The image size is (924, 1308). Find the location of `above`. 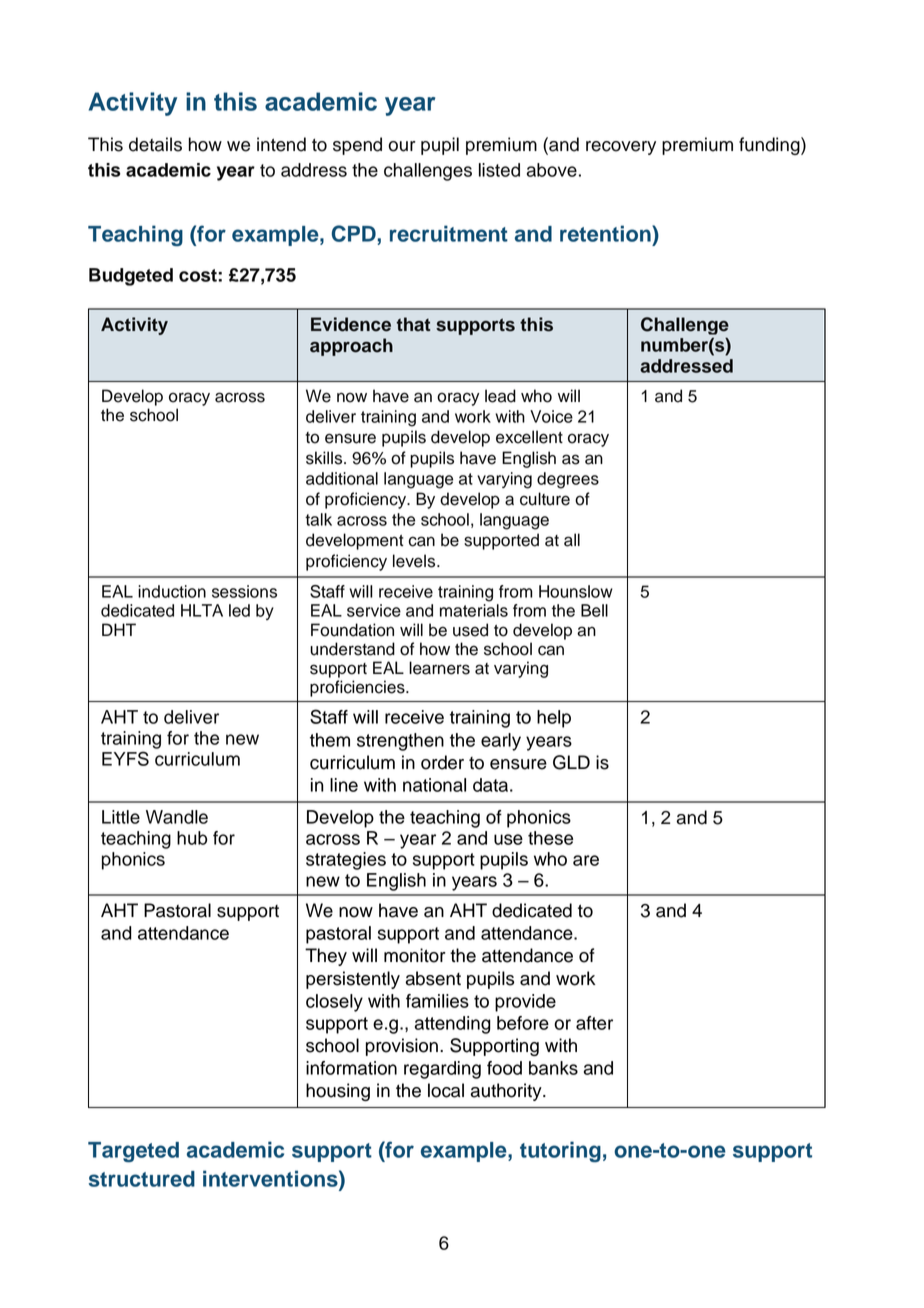

above is located at coordinates (552, 170).
